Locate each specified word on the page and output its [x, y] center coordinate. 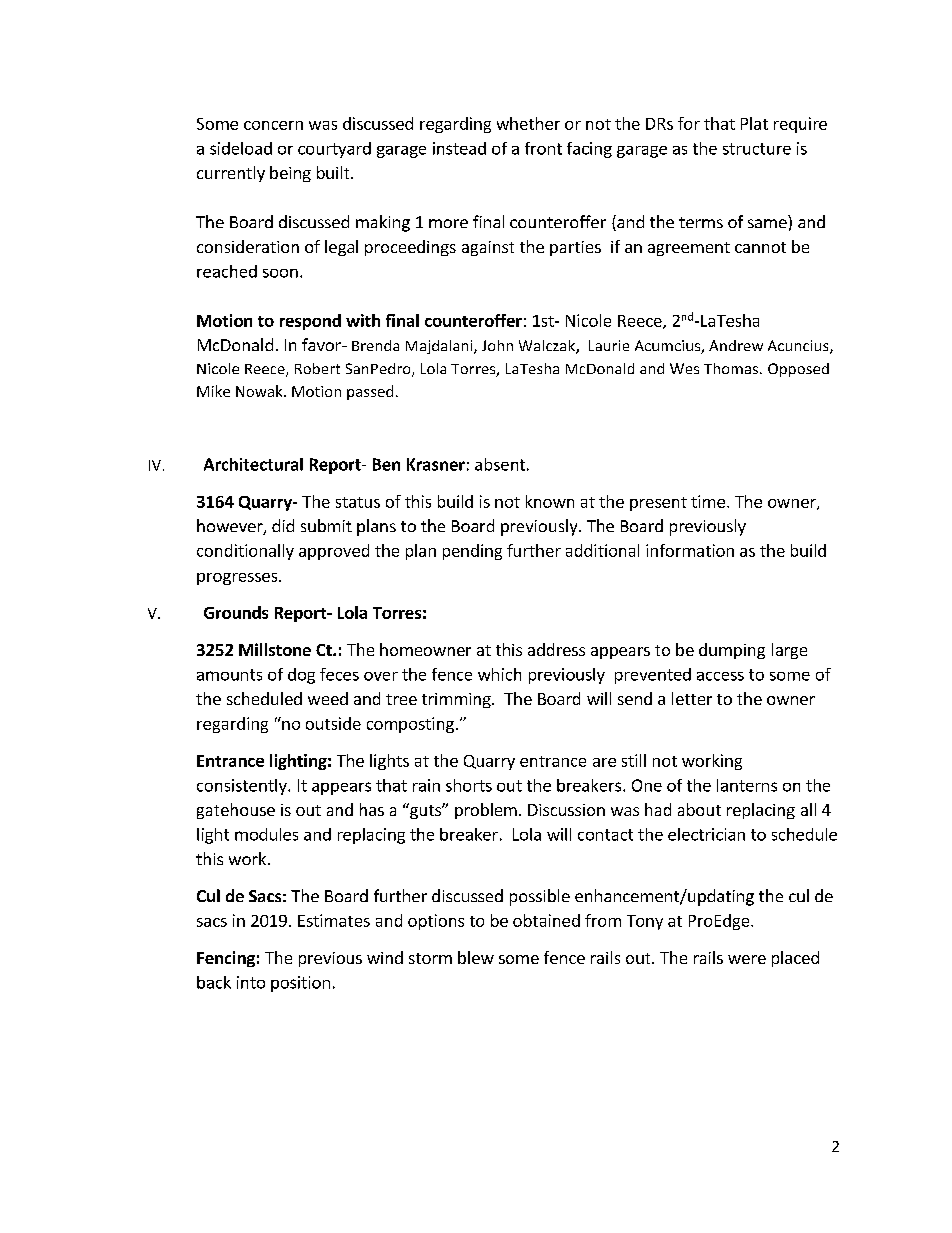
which [499, 674]
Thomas [731, 368]
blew [476, 957]
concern [273, 125]
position [300, 984]
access [720, 676]
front [543, 148]
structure [757, 149]
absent [500, 464]
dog [301, 676]
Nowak [260, 391]
